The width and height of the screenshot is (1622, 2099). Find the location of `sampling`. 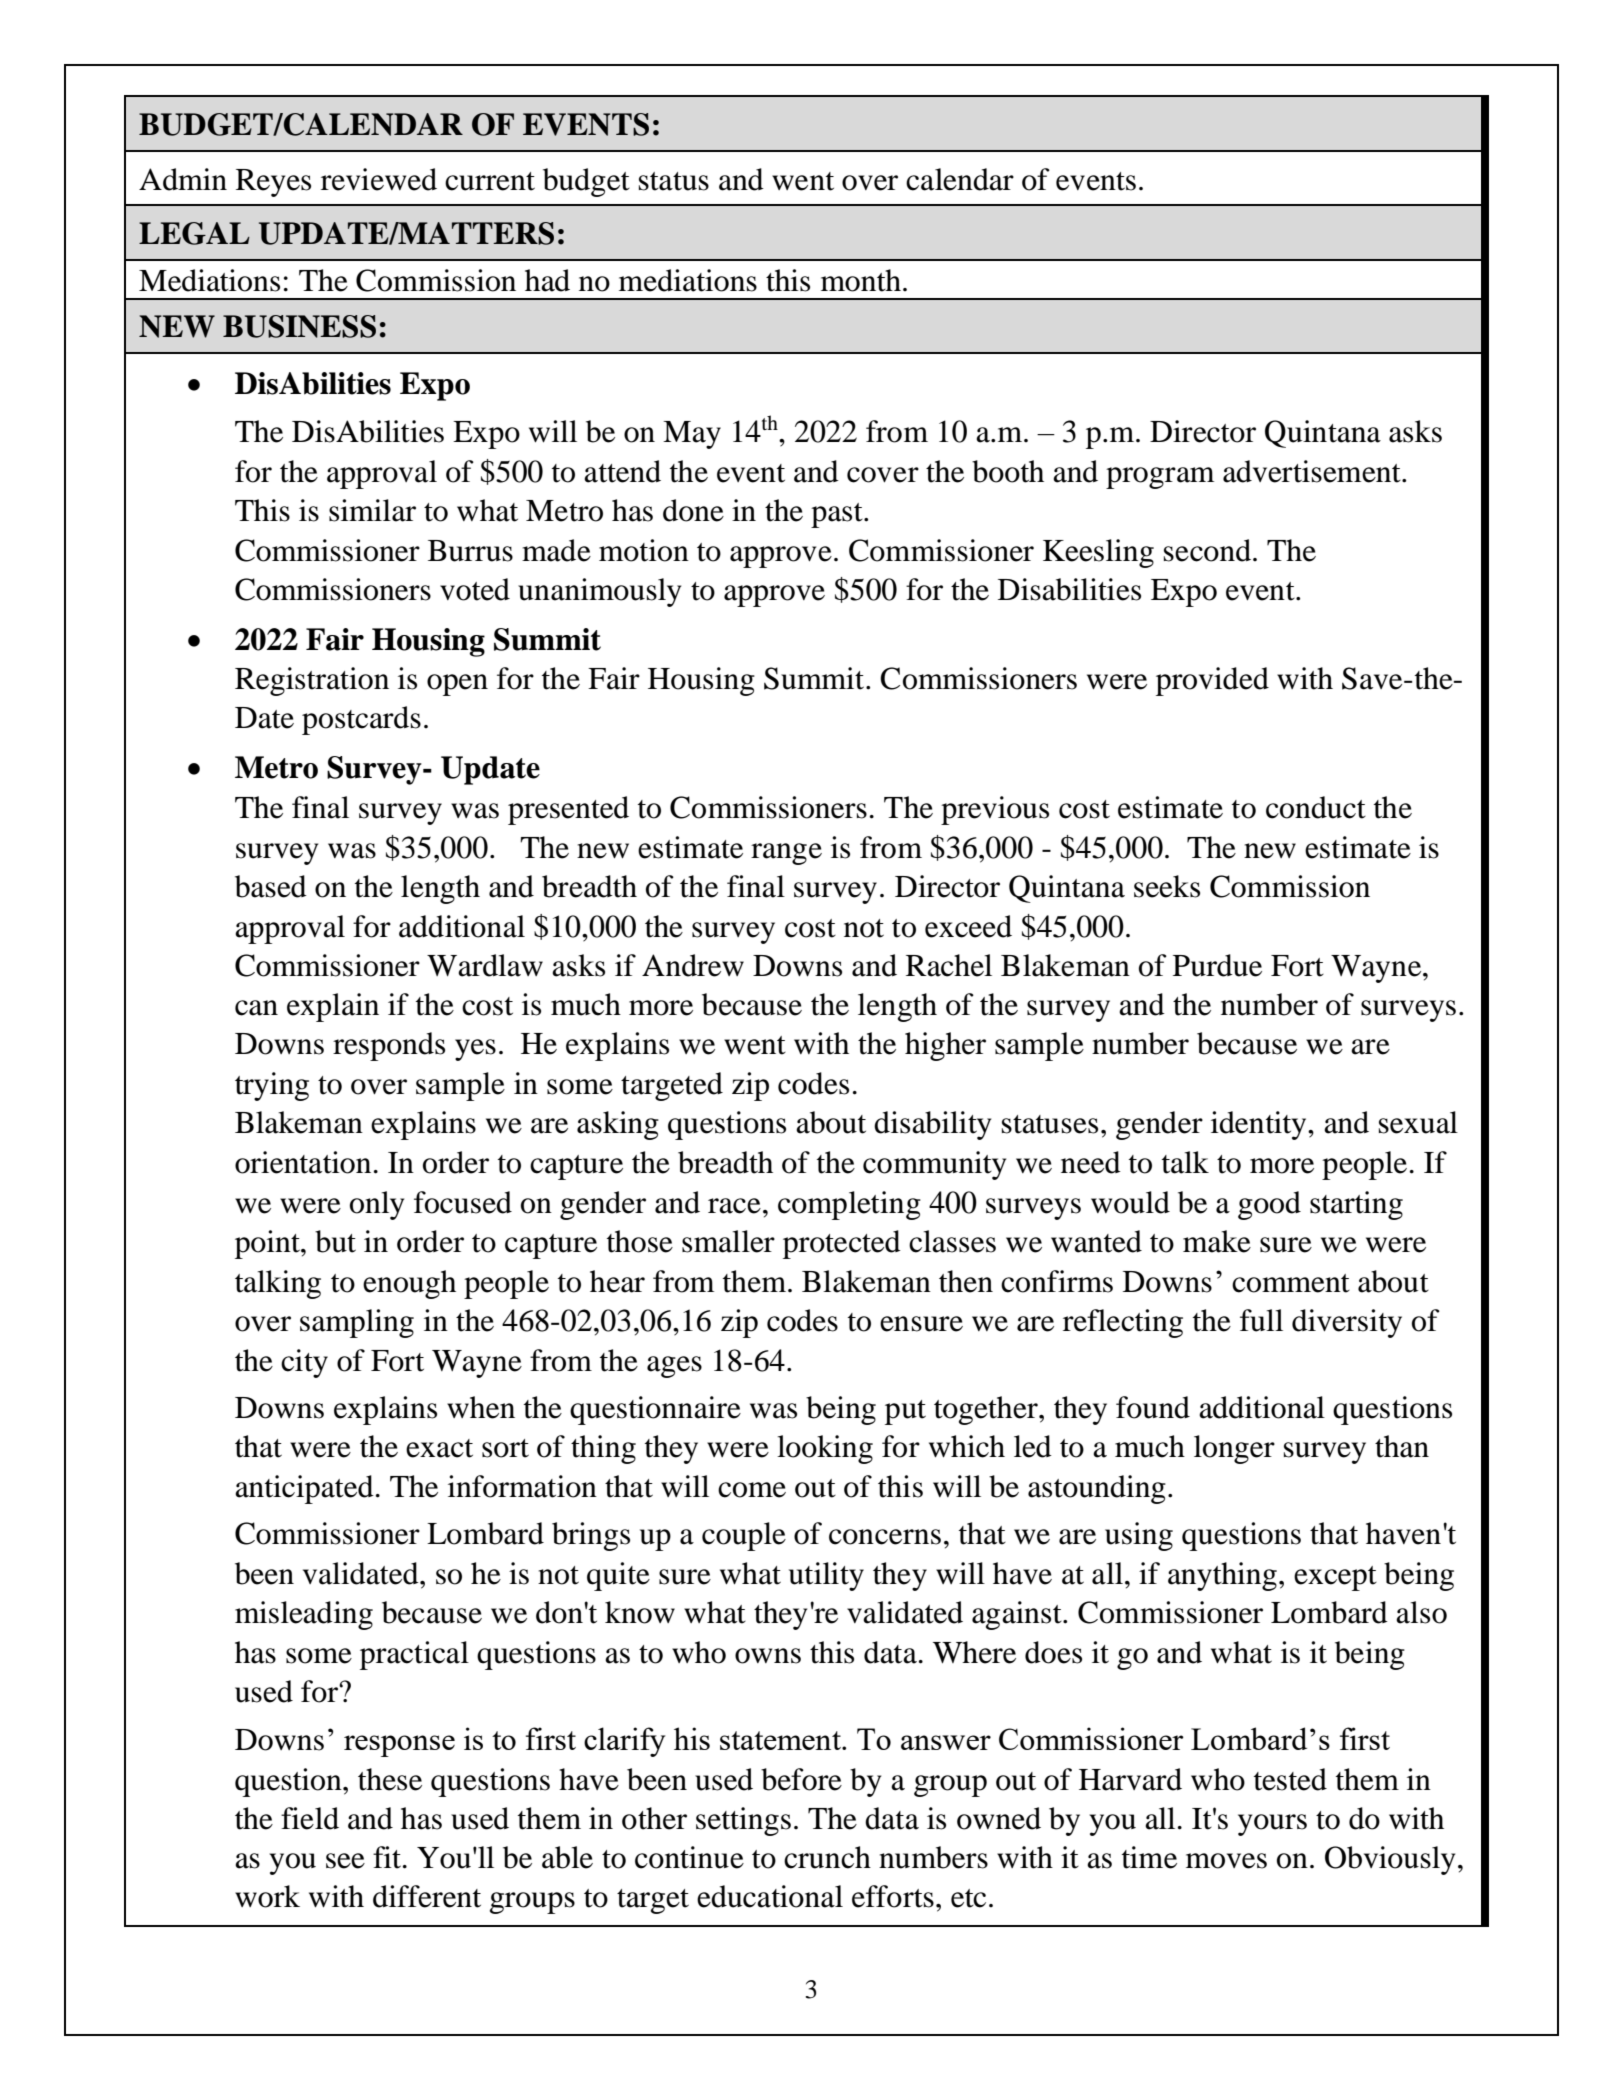

sampling is located at coordinates (357, 1323).
